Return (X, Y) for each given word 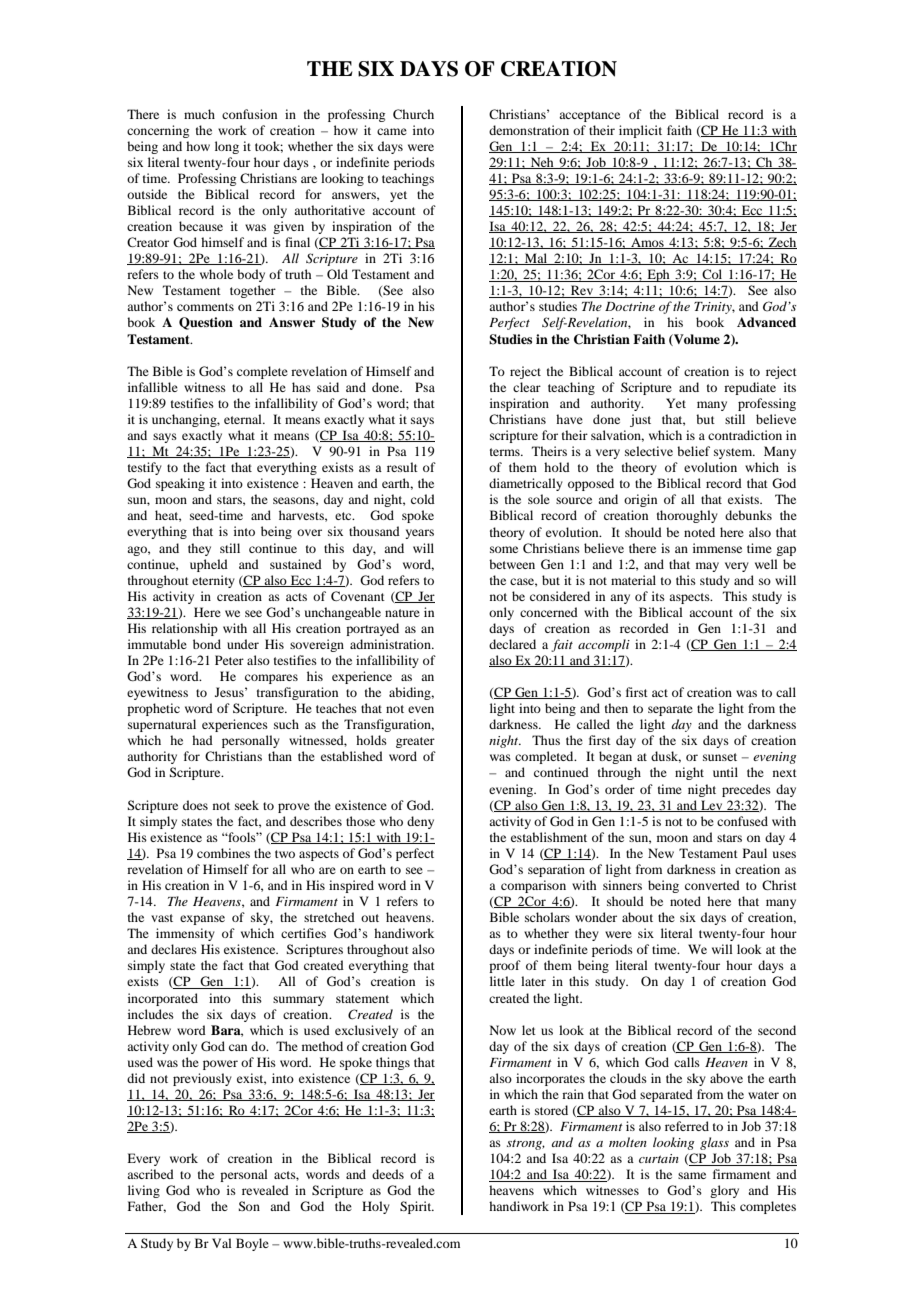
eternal (244, 419)
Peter (229, 660)
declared (512, 644)
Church (413, 114)
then (616, 708)
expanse (202, 920)
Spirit (417, 1207)
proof (505, 966)
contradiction (745, 435)
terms (506, 452)
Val (222, 1243)
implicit (640, 131)
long (227, 147)
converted (712, 885)
